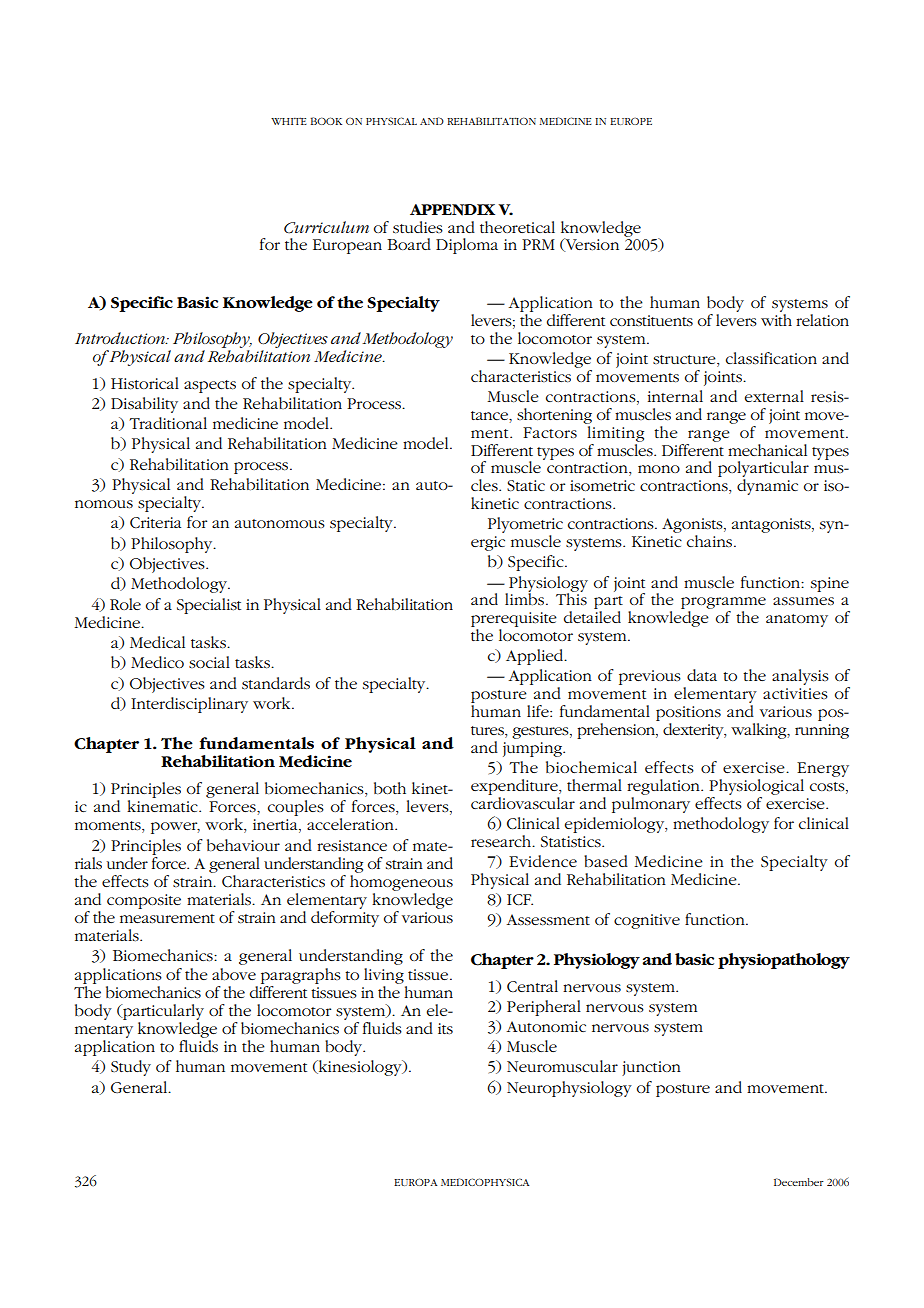  I want to click on cognitive, so click(647, 921).
